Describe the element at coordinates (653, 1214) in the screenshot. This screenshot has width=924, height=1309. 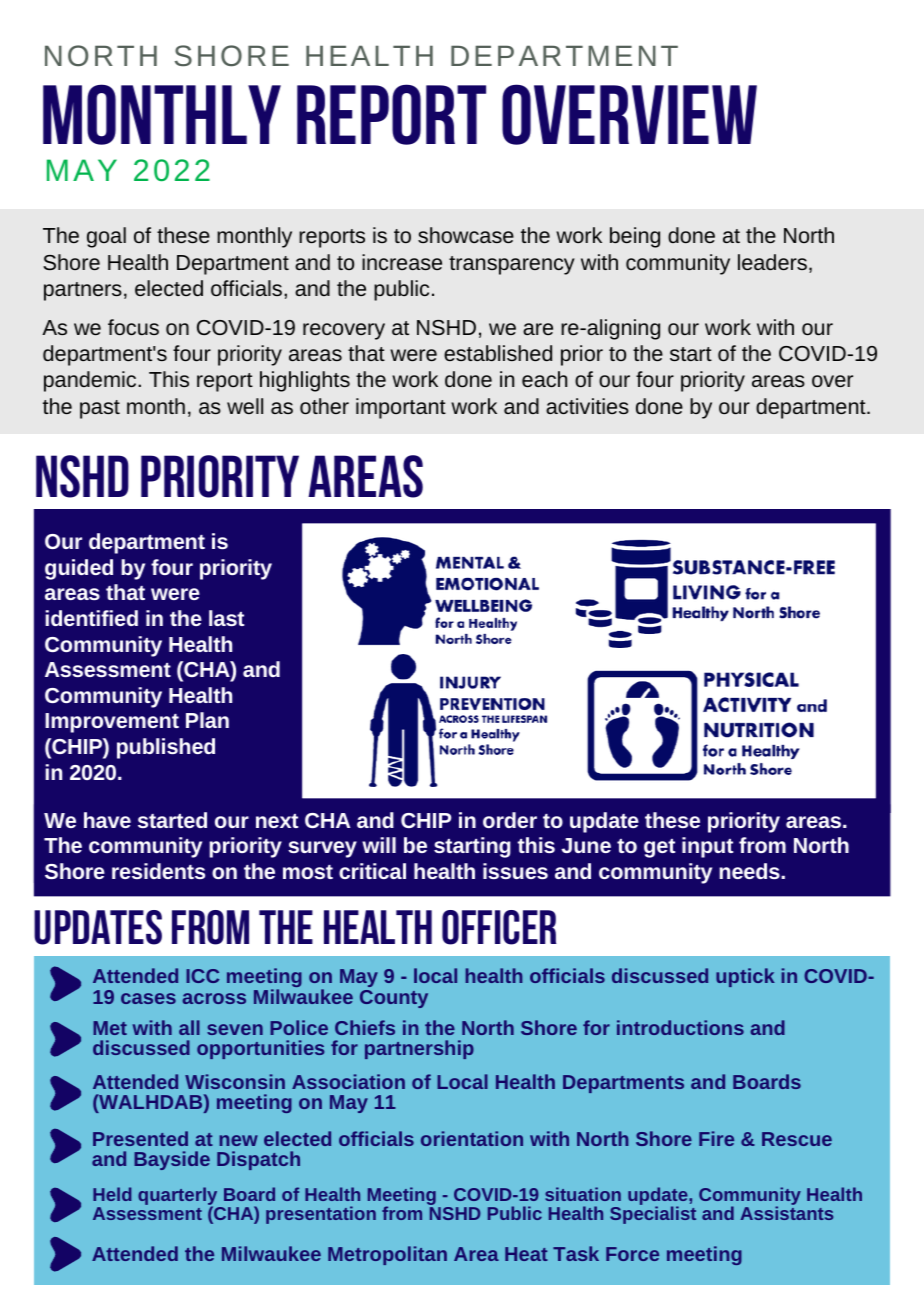
I see `Specialist` at that location.
